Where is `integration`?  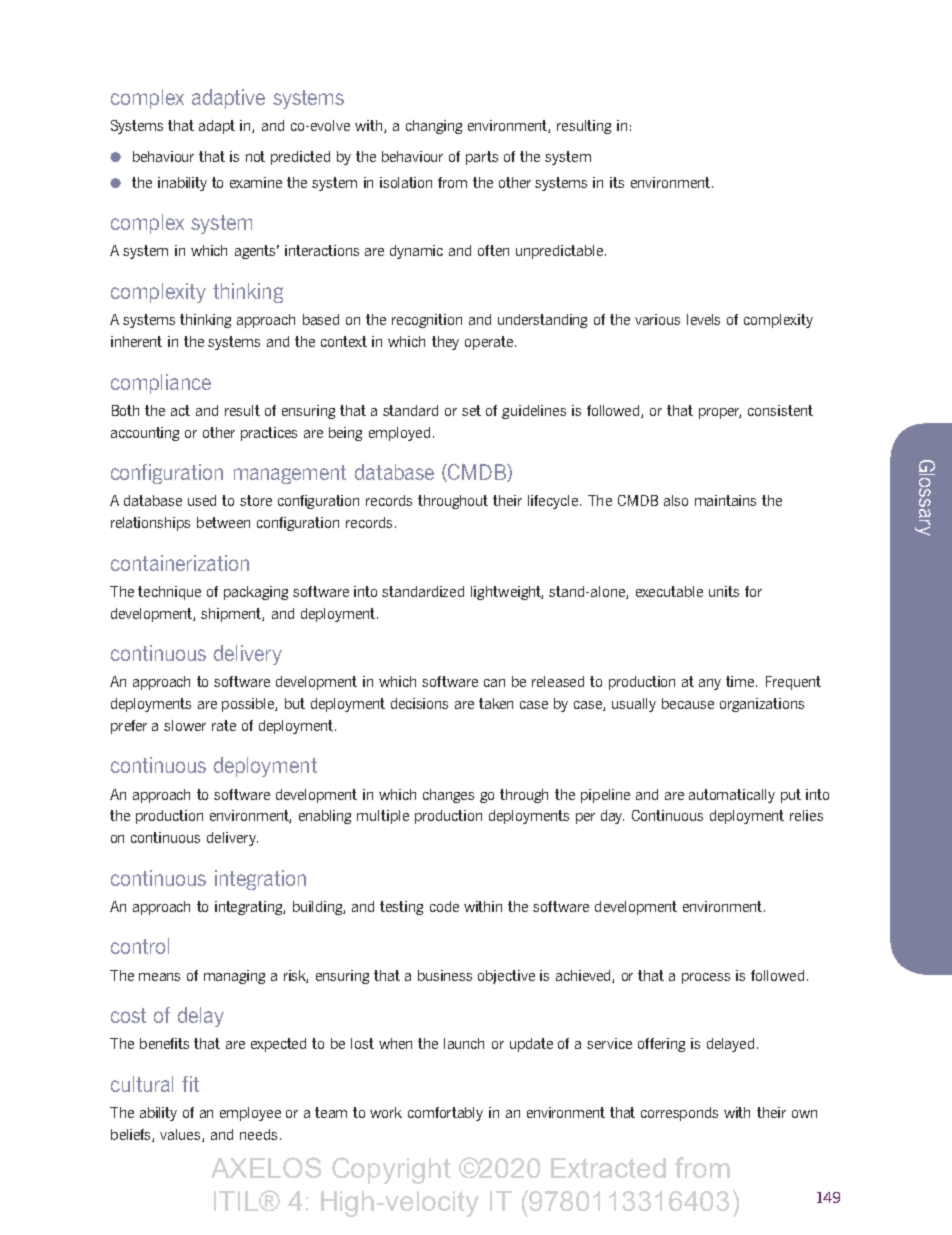
integration is located at coordinates (260, 880).
